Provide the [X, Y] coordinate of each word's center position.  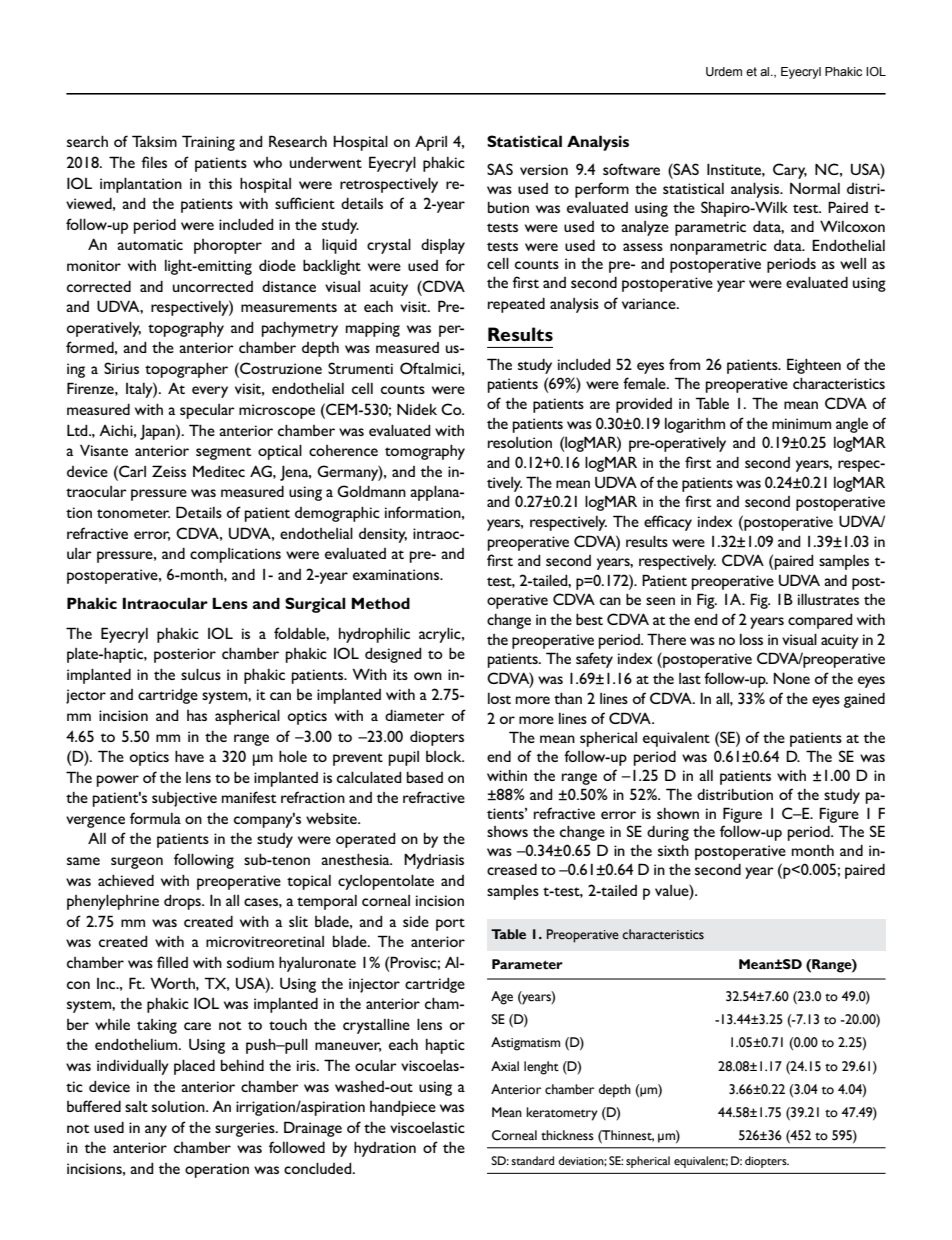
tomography [425, 452]
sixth [673, 850]
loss [751, 639]
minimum [801, 423]
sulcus [201, 674]
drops [183, 902]
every [210, 392]
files [154, 162]
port [450, 924]
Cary [790, 171]
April [431, 143]
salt [136, 1106]
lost [499, 698]
